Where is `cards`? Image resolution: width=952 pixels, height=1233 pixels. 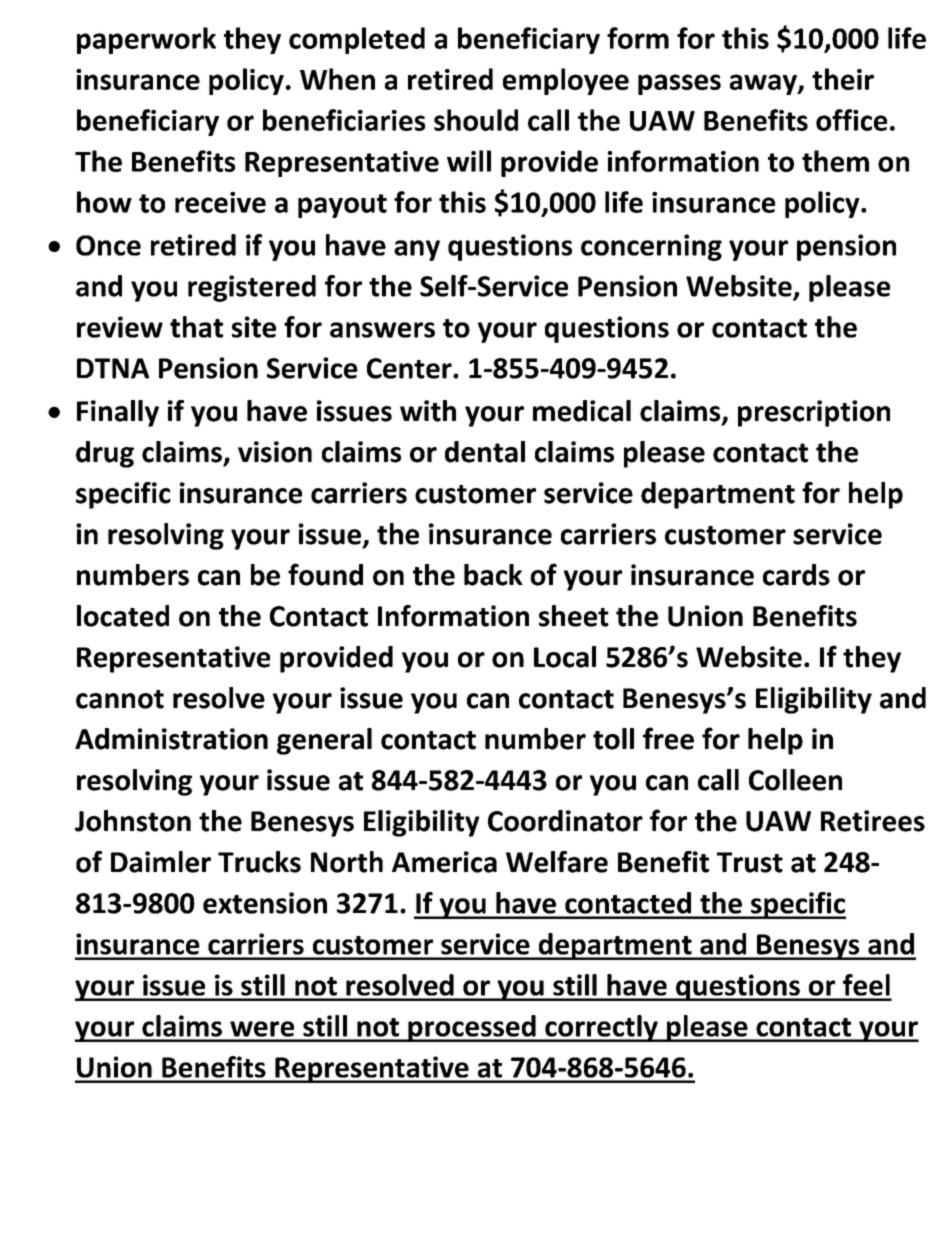
cards is located at coordinates (796, 575).
